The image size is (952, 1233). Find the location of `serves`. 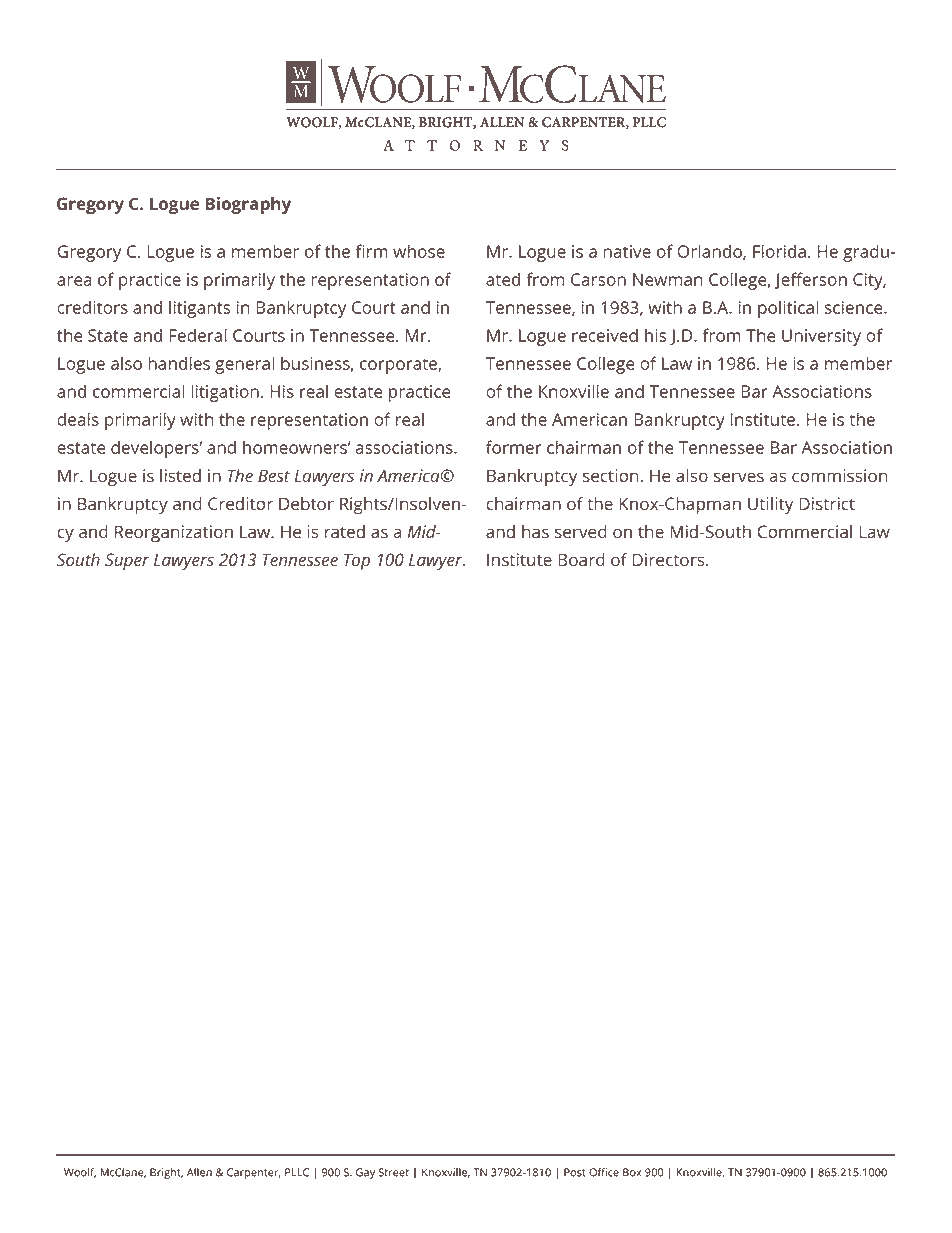

serves is located at coordinates (739, 477).
